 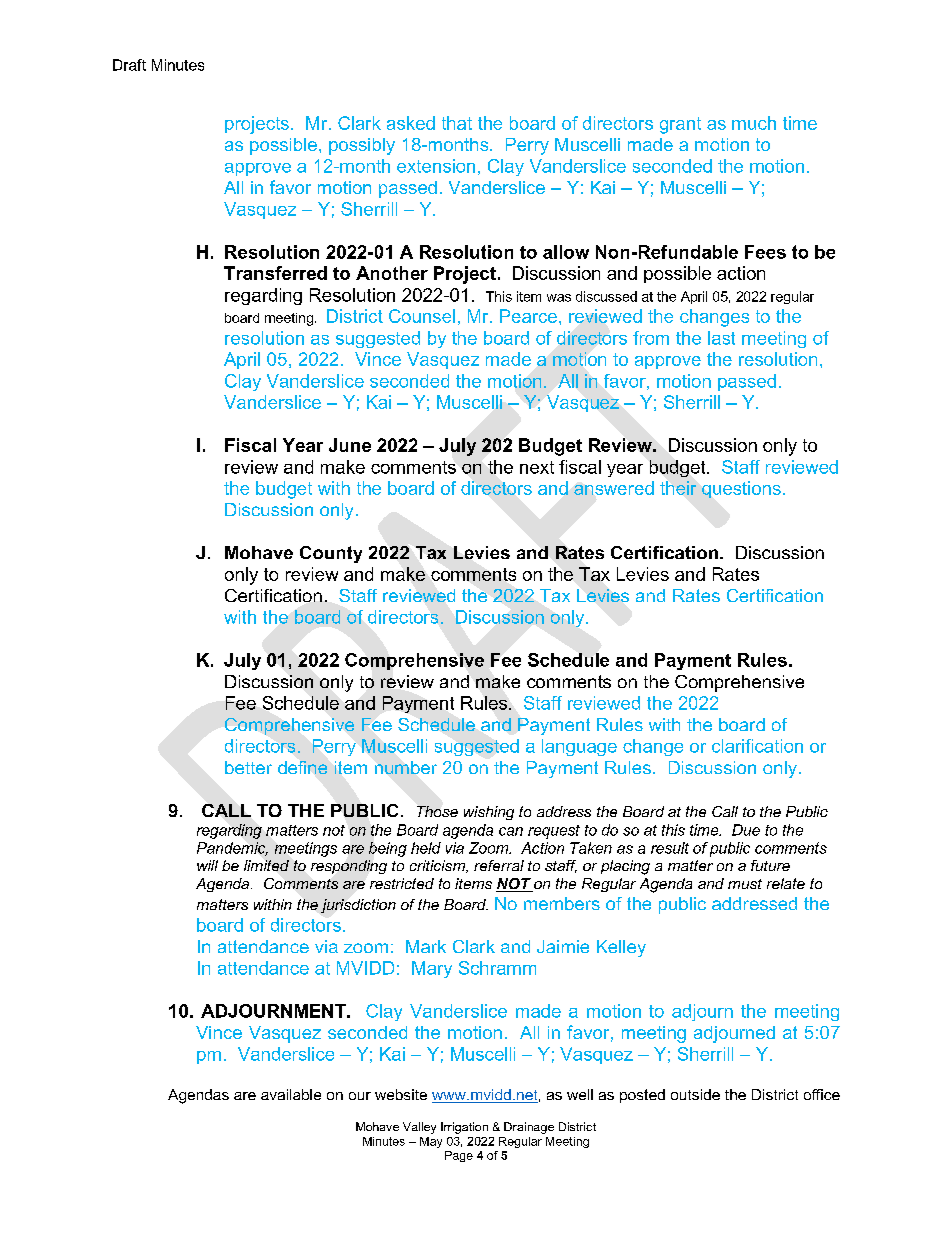 I want to click on that, so click(x=457, y=123).
